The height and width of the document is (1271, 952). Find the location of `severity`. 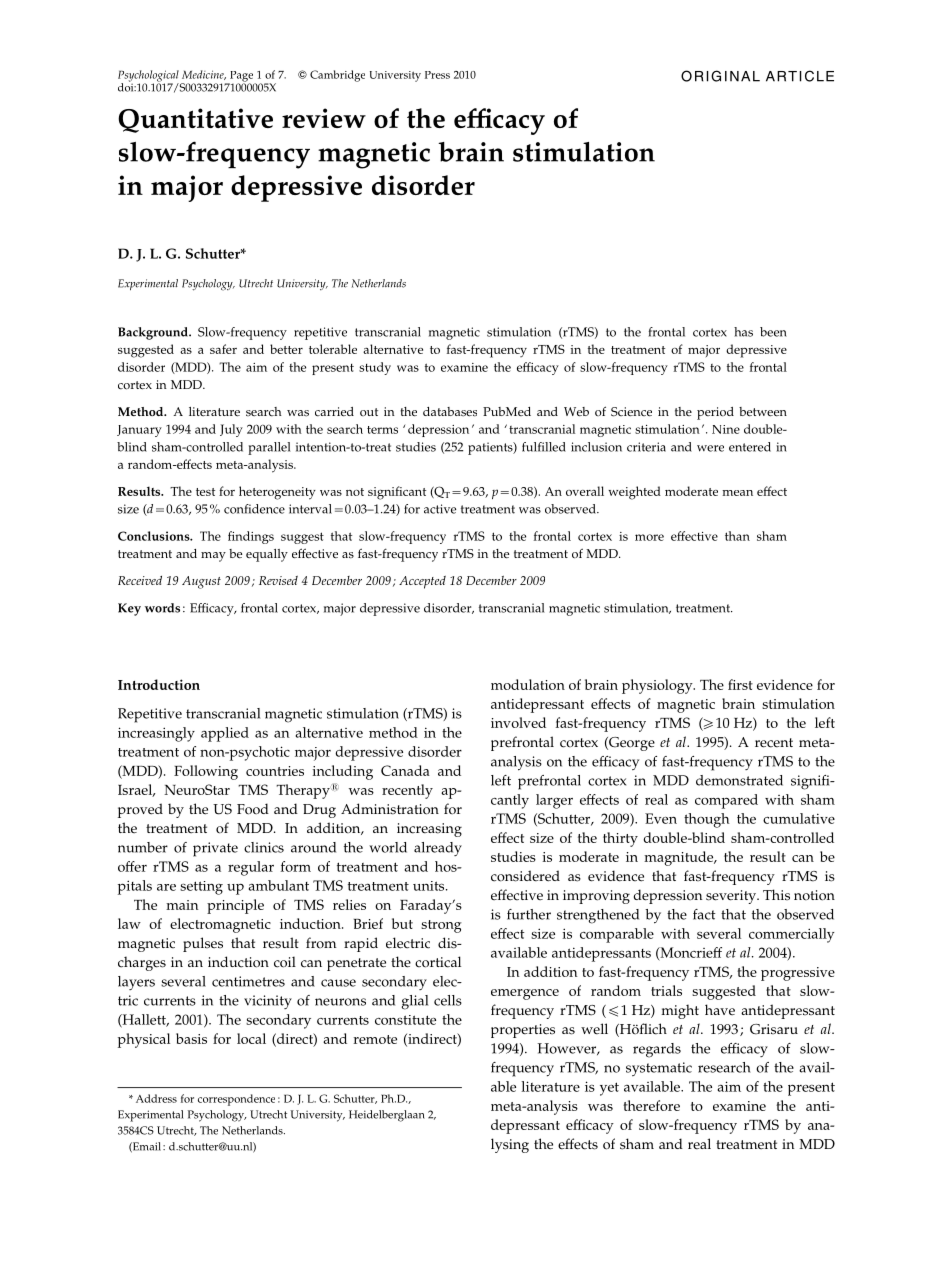

severity is located at coordinates (732, 897).
